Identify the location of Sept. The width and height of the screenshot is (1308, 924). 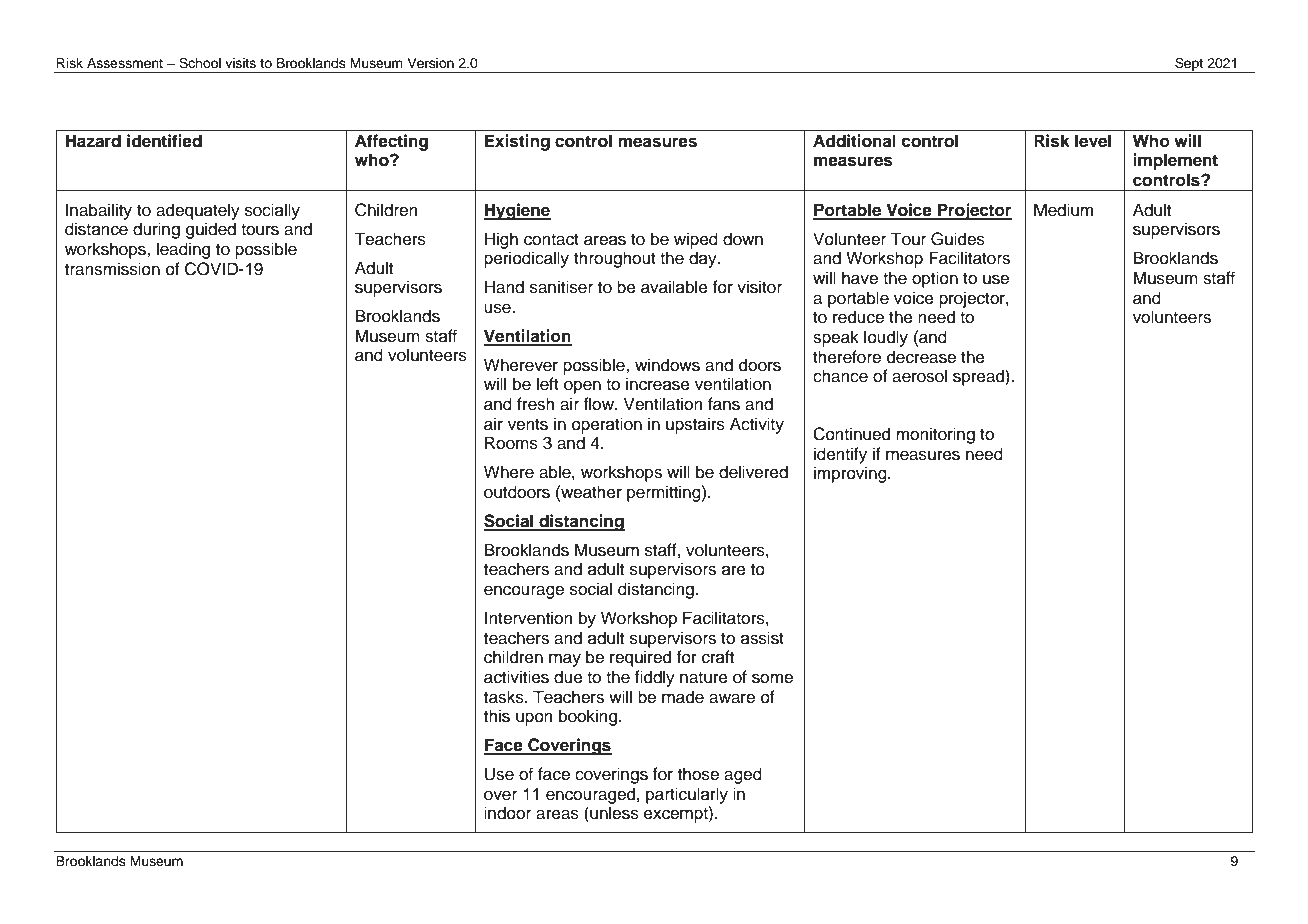
(1189, 65).
